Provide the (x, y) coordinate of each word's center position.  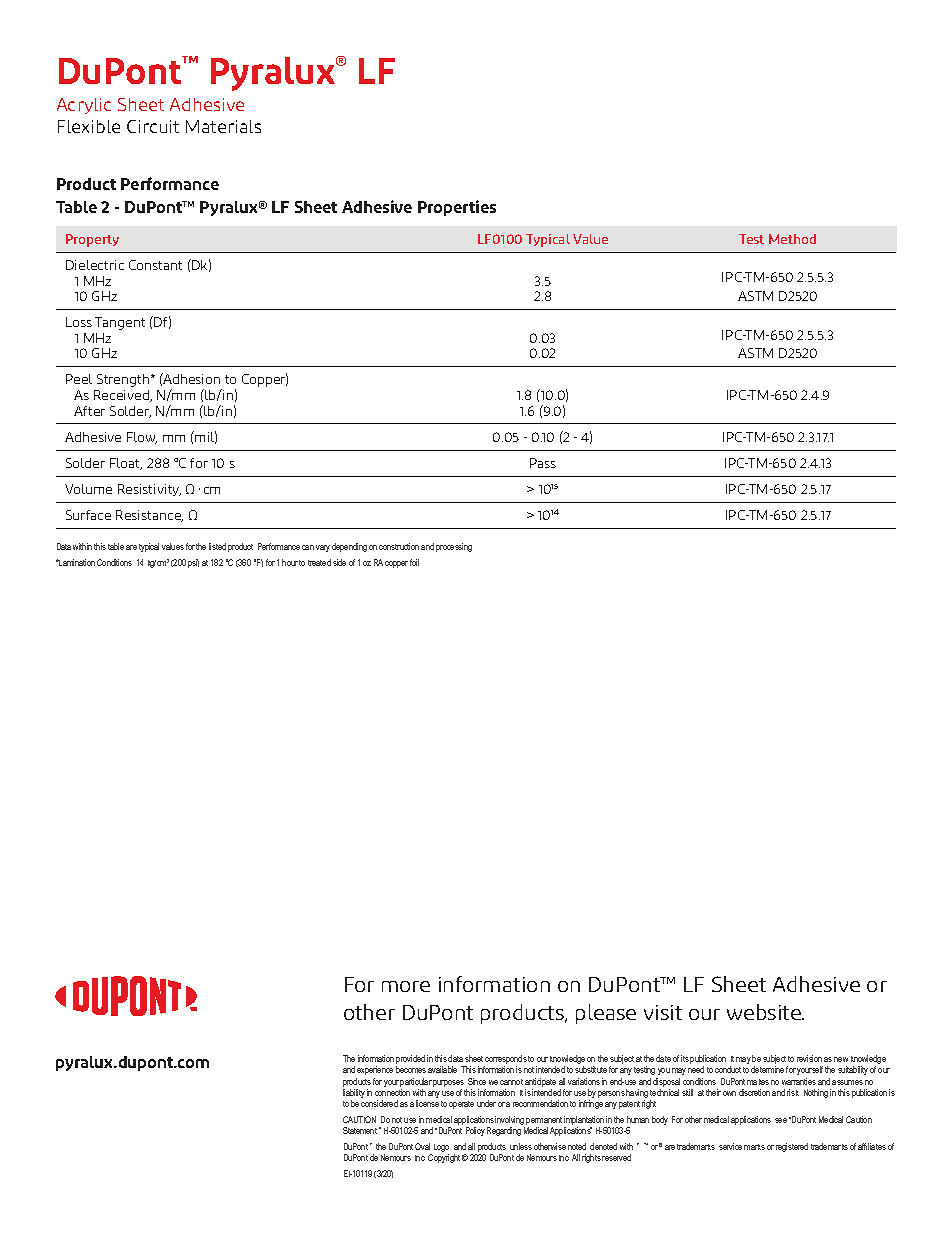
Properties (457, 208)
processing (454, 547)
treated (319, 562)
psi (193, 563)
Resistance (149, 516)
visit (663, 1012)
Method (792, 239)
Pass (543, 463)
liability (354, 1095)
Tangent (120, 323)
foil (414, 562)
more (406, 986)
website (765, 1012)
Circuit (153, 126)
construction (399, 546)
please (606, 1014)
